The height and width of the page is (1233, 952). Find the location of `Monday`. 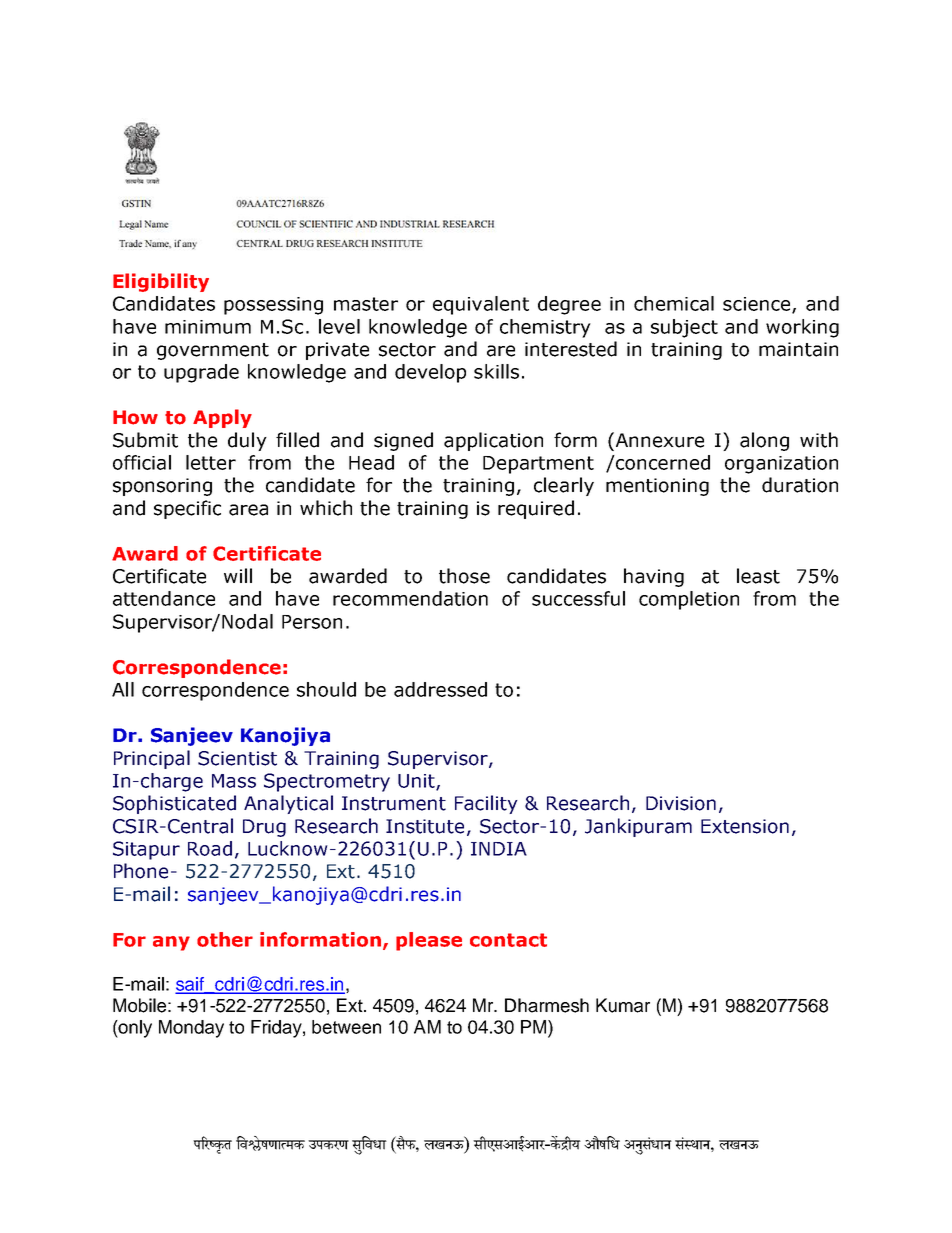

Monday is located at coordinates (191, 1029).
